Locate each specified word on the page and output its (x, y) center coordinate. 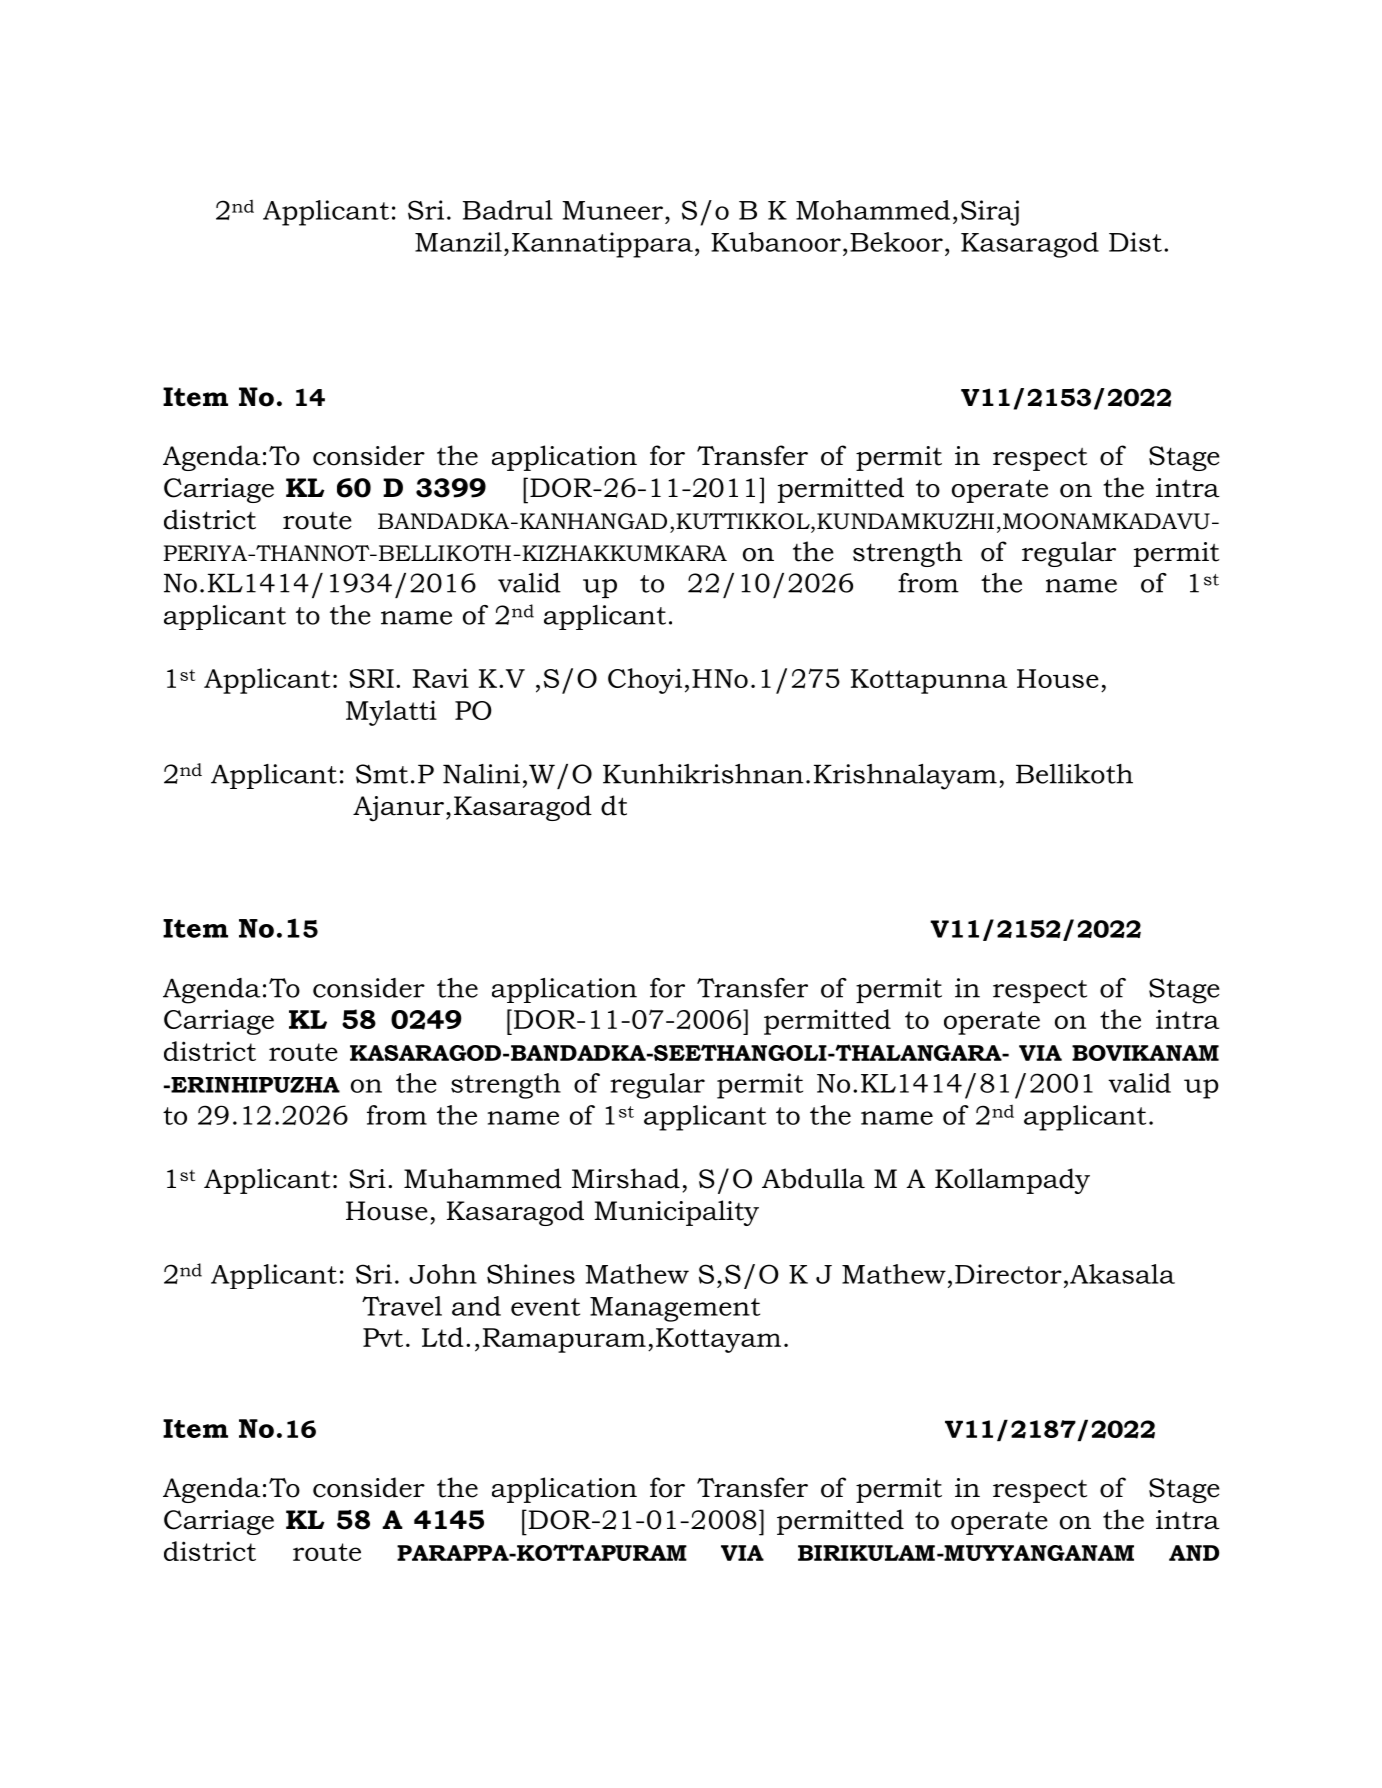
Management (675, 1309)
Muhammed (483, 1178)
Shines (531, 1274)
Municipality (676, 1213)
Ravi (441, 678)
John (443, 1274)
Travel (402, 1306)
